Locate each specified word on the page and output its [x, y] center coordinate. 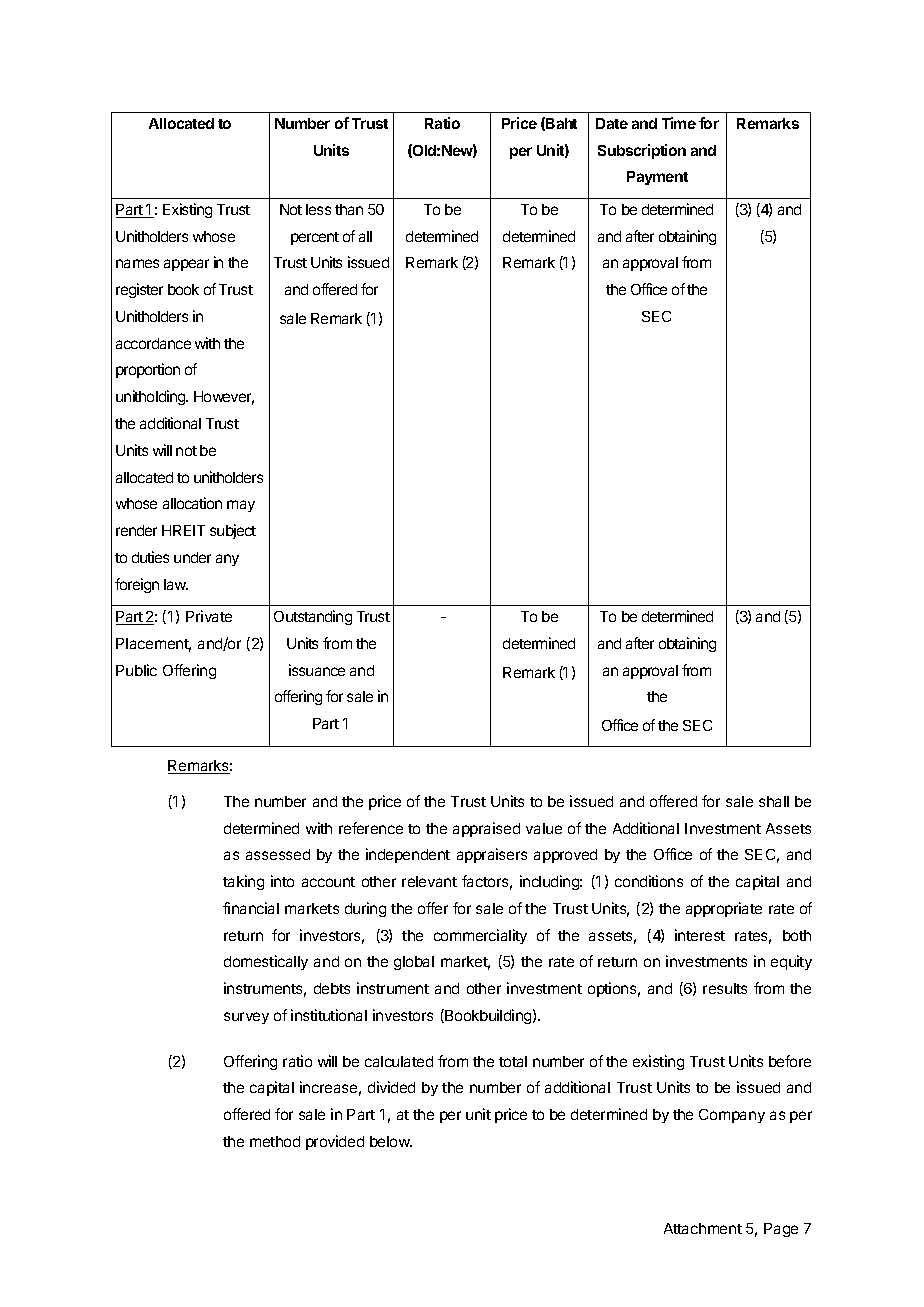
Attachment [703, 1228]
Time [679, 123]
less [318, 209]
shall [774, 801]
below [391, 1141]
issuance [317, 670]
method [275, 1141]
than [349, 209]
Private [209, 616]
